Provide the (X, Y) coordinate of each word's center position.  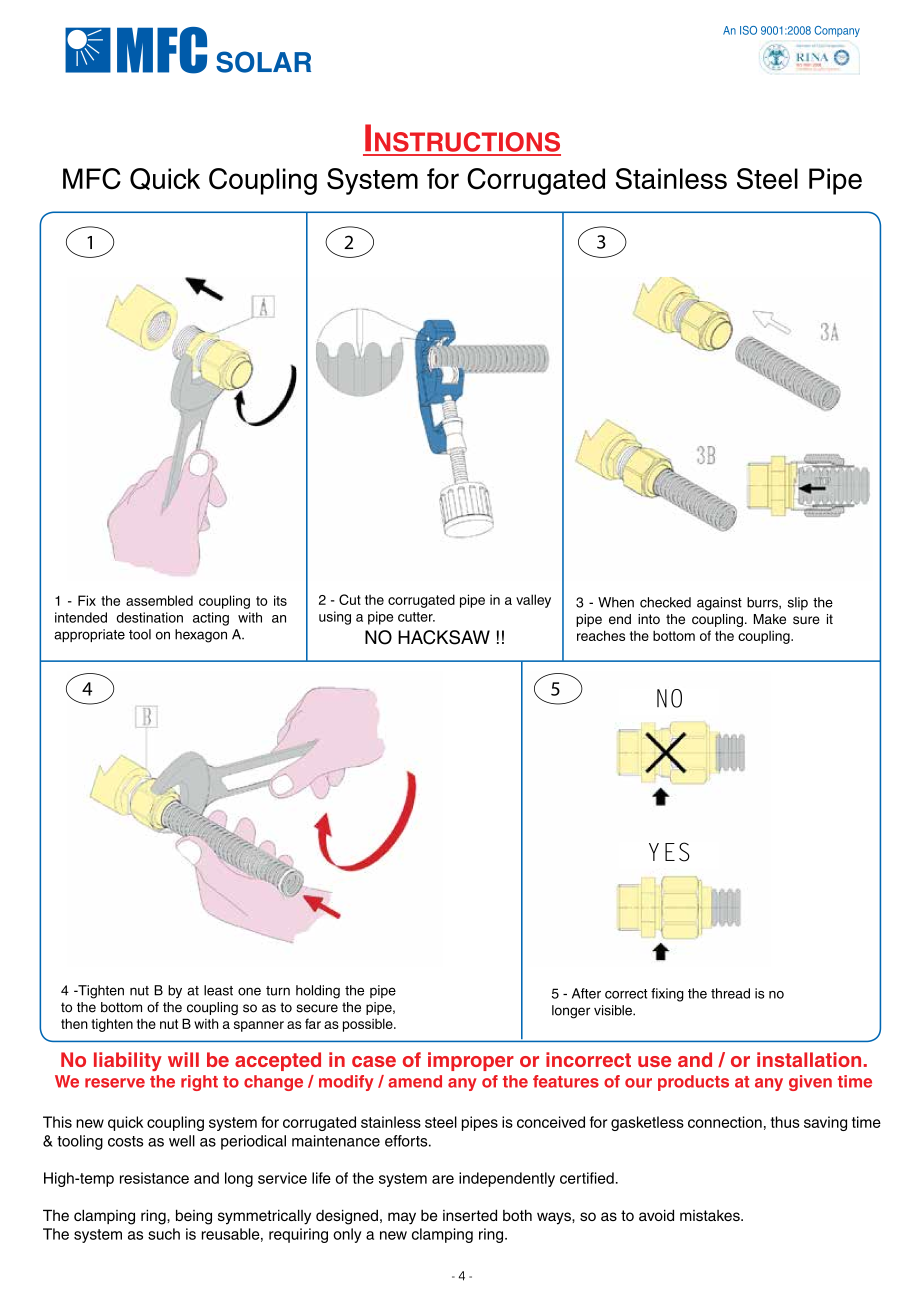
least (218, 990)
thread (730, 993)
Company (837, 31)
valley (533, 601)
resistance (154, 1178)
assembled (159, 600)
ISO (748, 30)
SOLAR (263, 62)
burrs (763, 603)
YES (669, 852)
